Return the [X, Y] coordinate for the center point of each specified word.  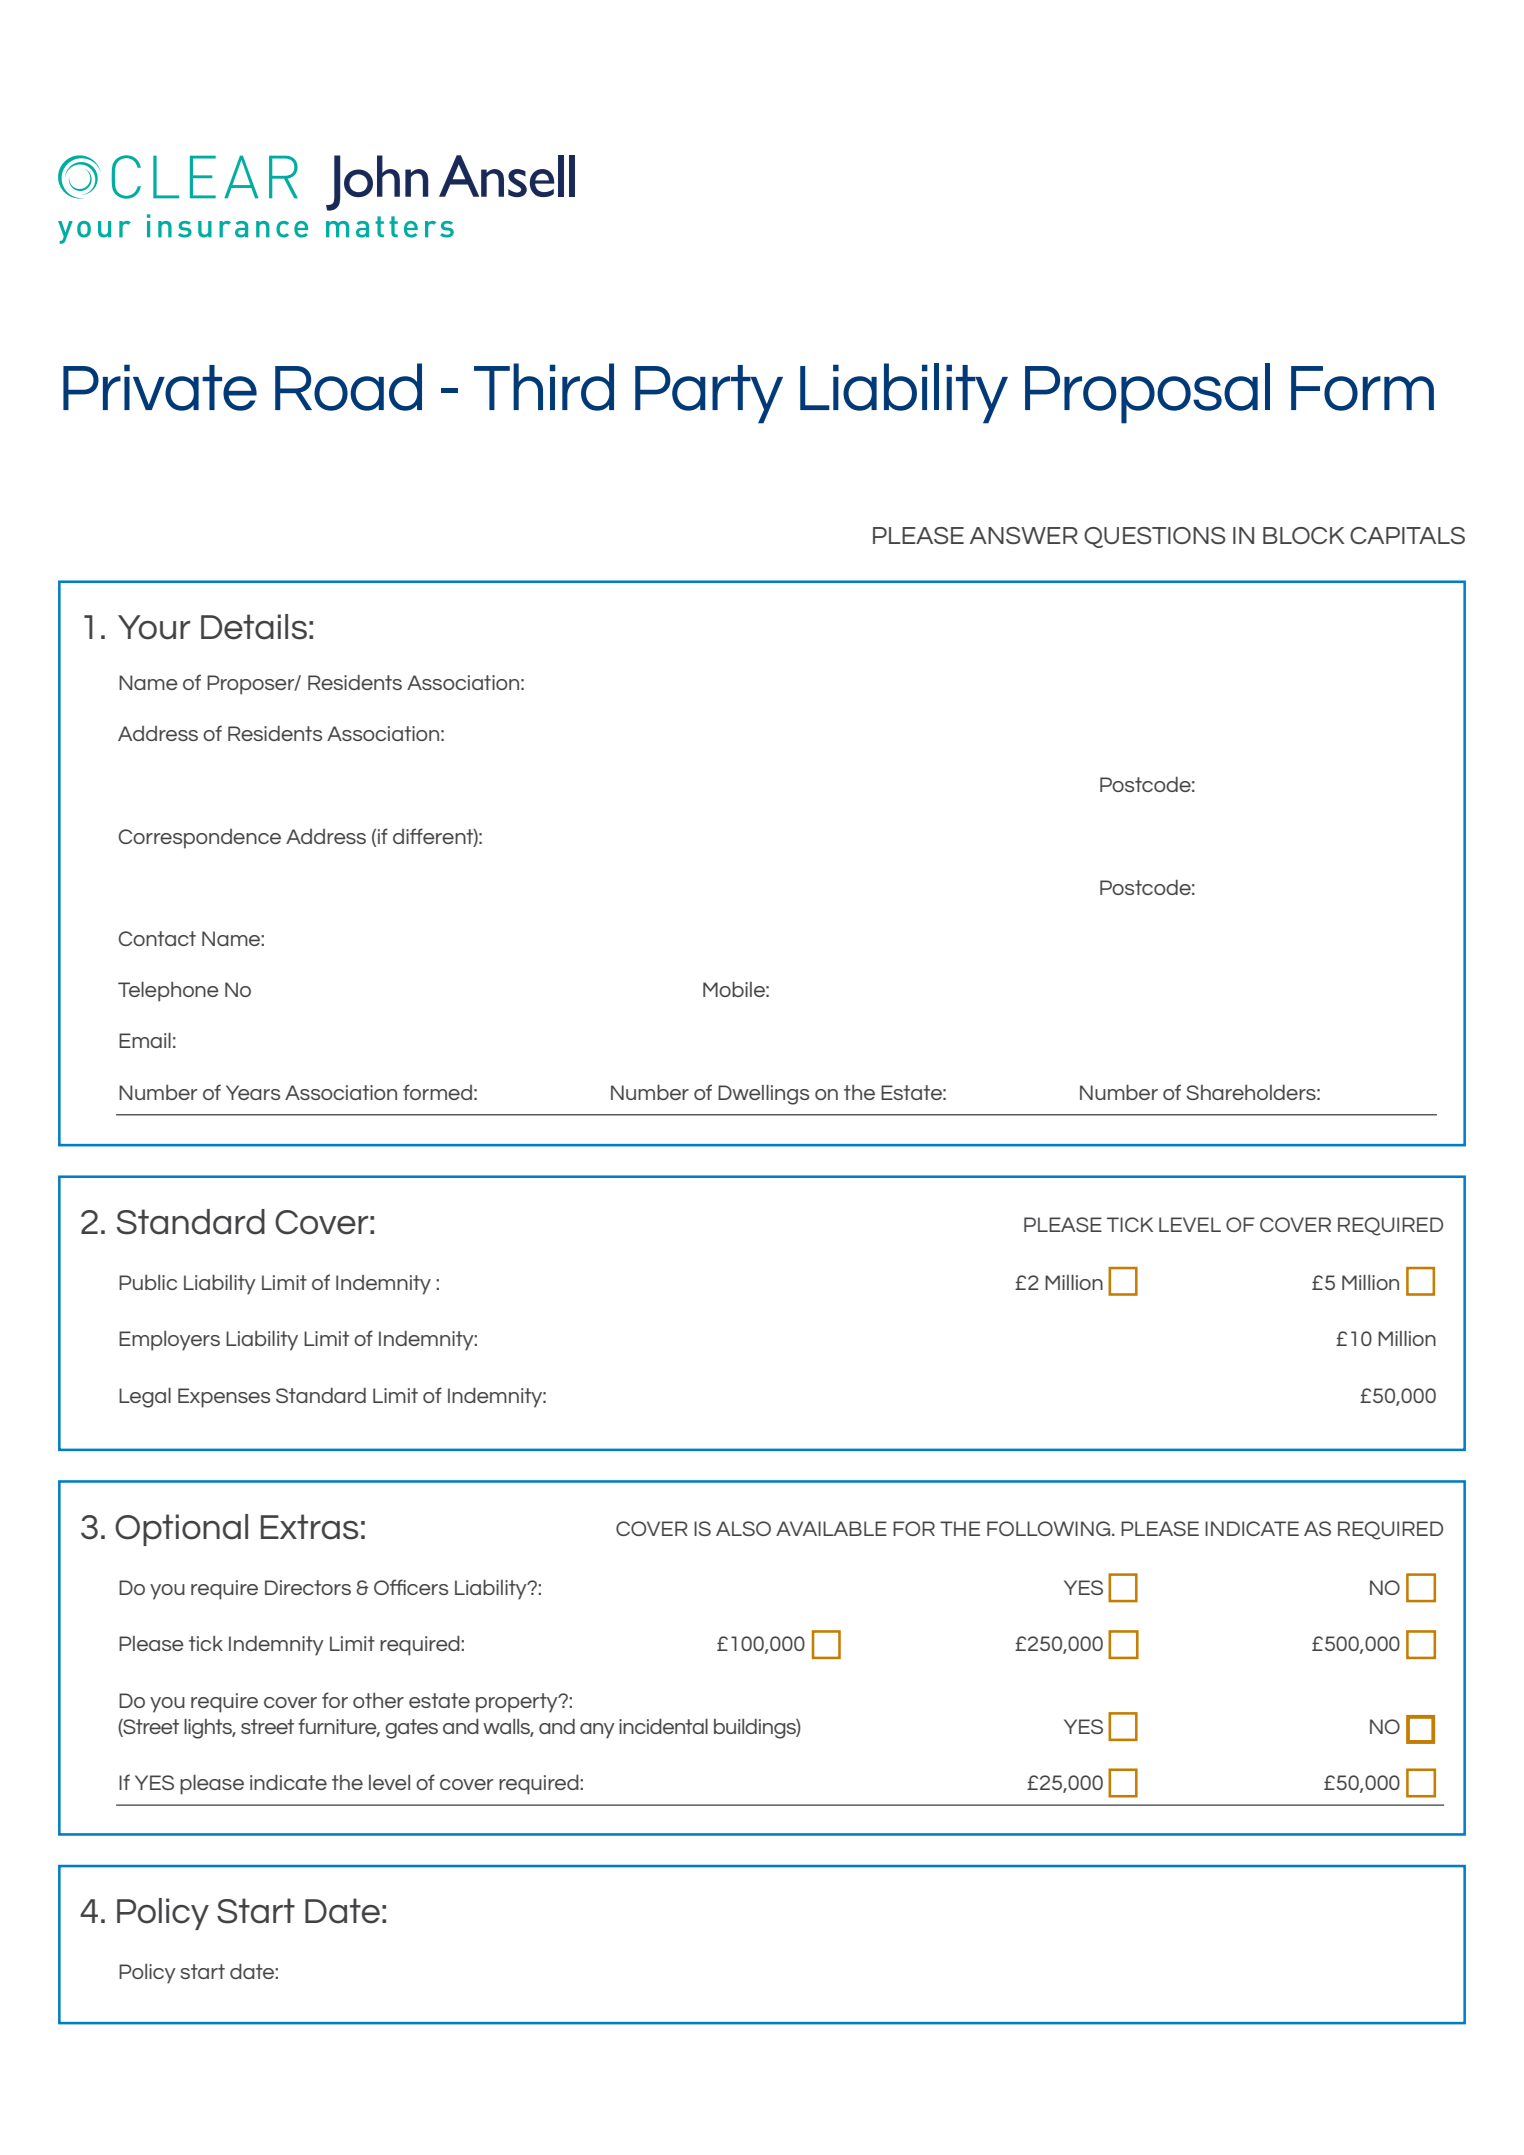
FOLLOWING [1048, 1528]
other [378, 1700]
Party [709, 394]
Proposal [1147, 393]
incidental [663, 1726]
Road [348, 387]
